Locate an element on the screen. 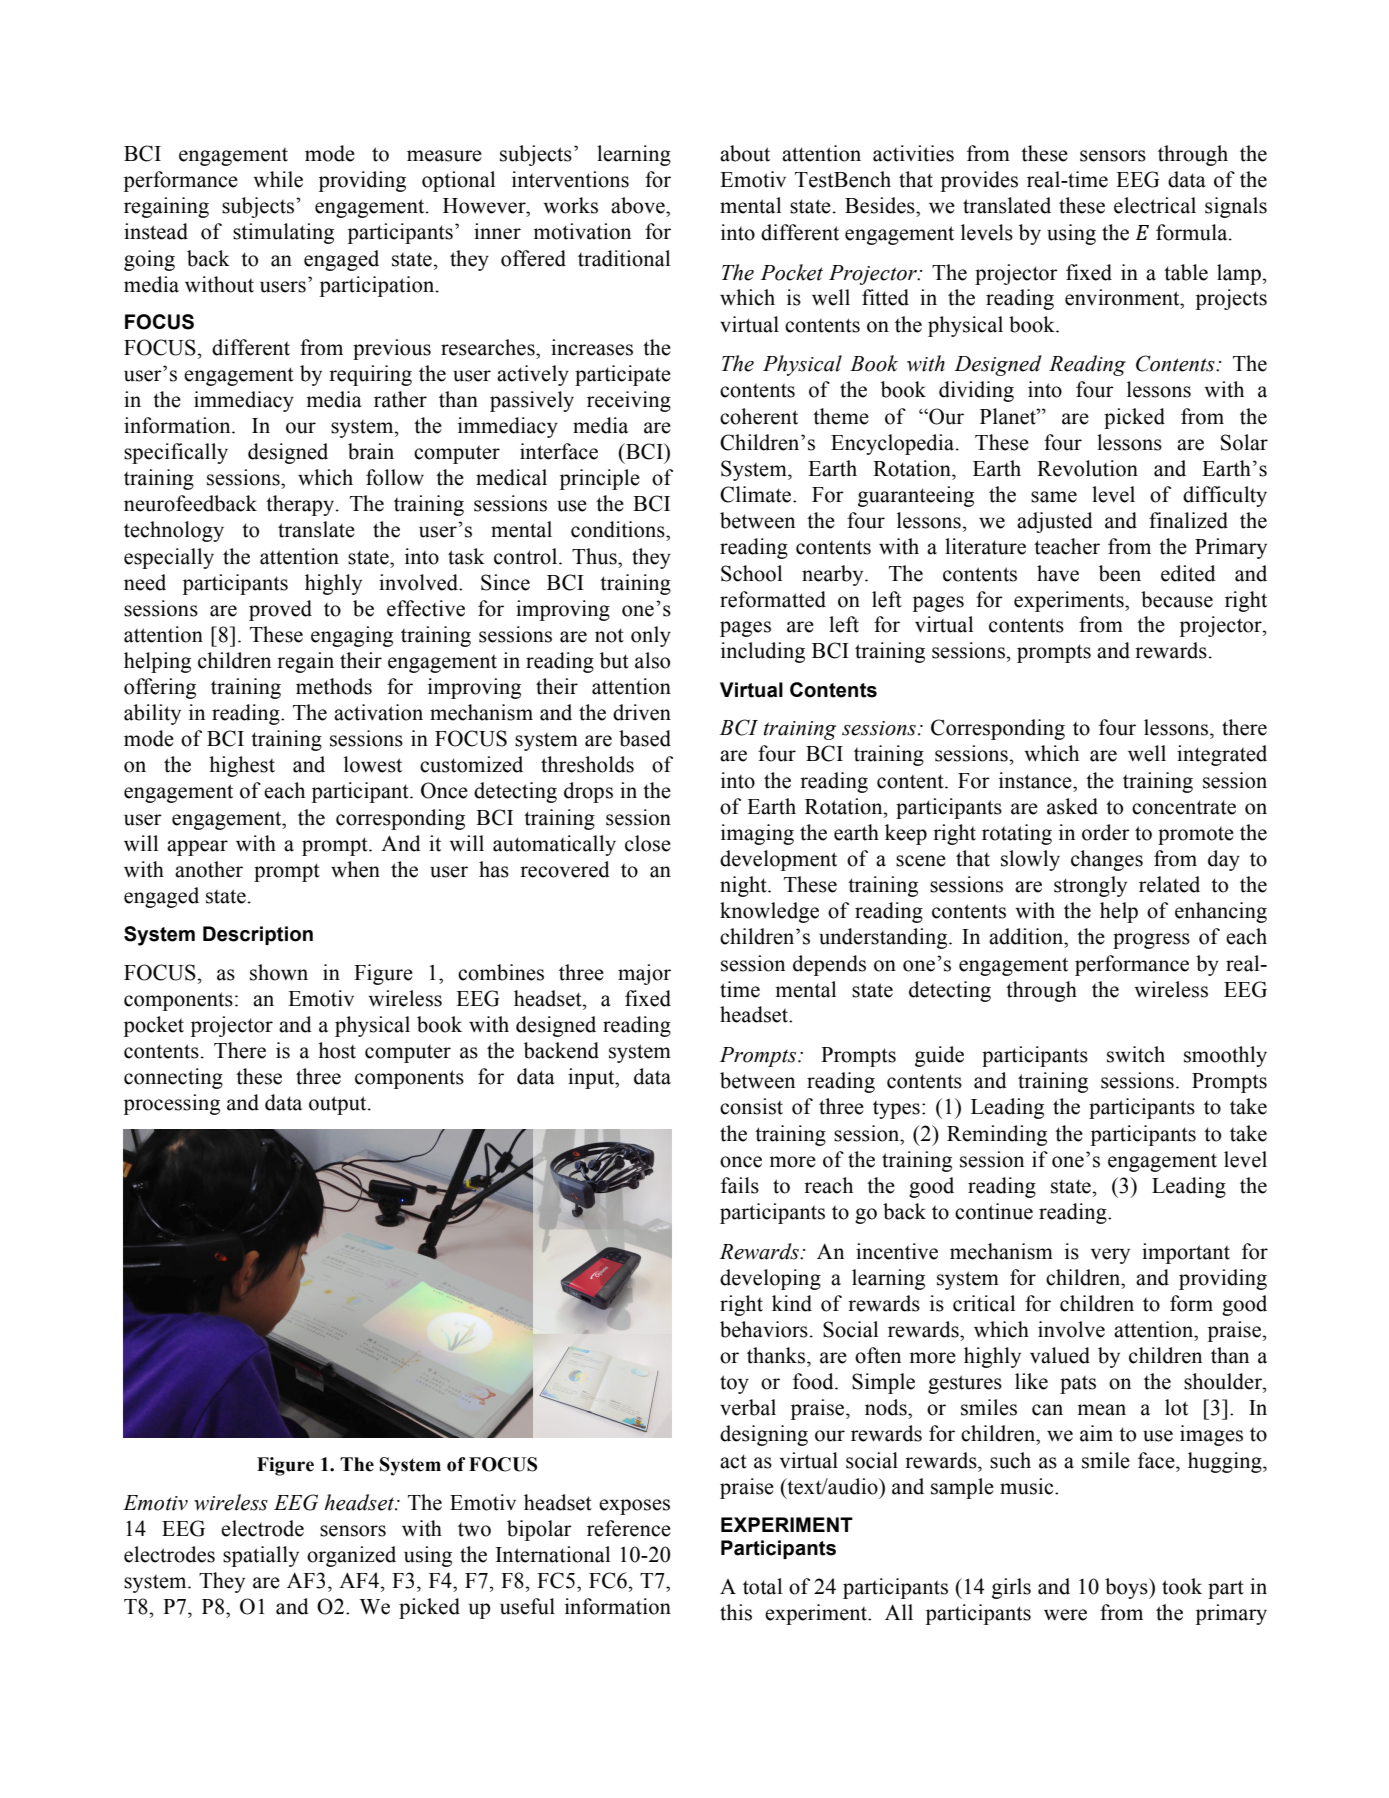  proved is located at coordinates (280, 610).
